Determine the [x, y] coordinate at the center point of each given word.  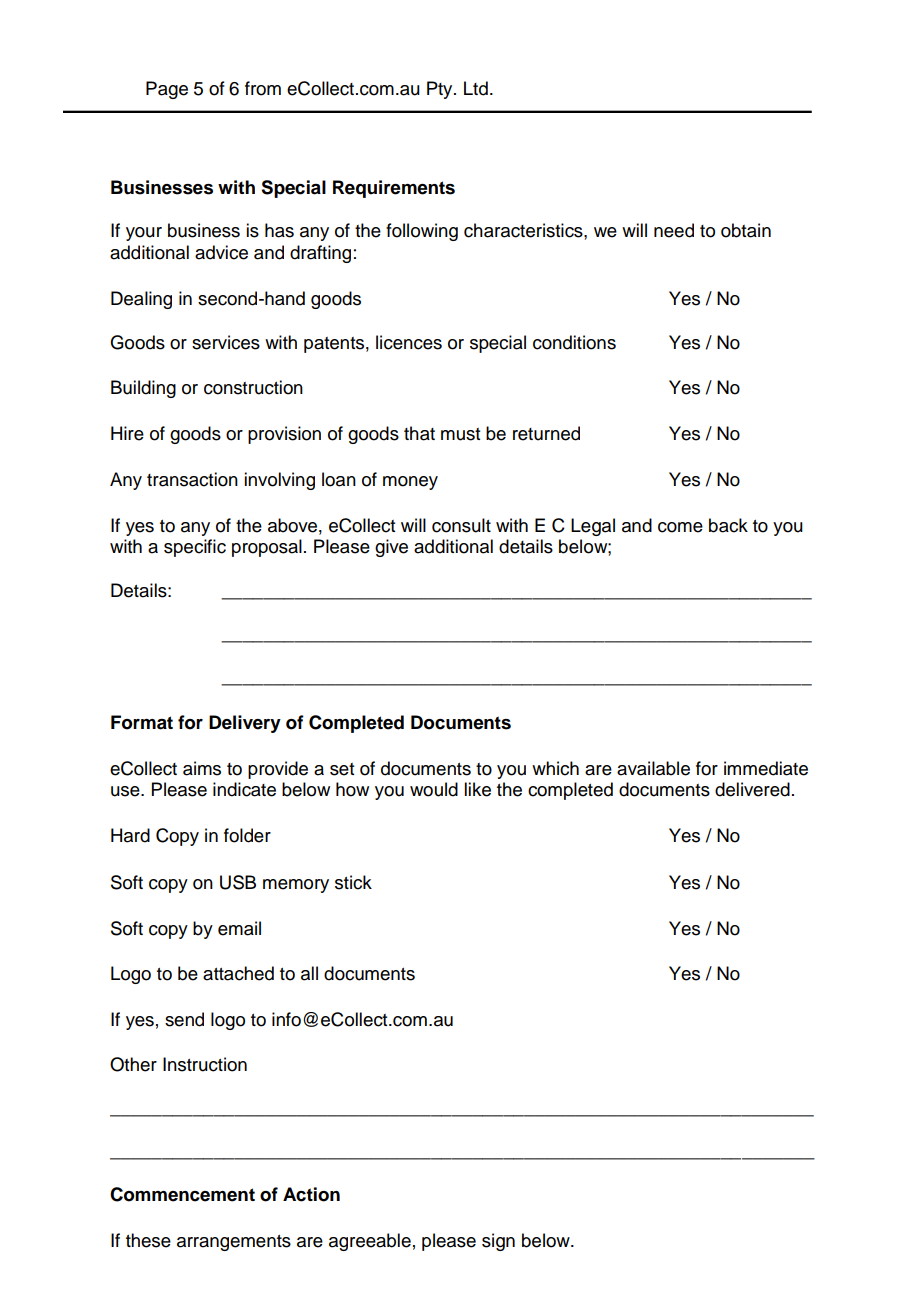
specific [195, 548]
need [674, 230]
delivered [752, 789]
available [653, 768]
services [226, 342]
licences [409, 342]
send [184, 1019]
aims [202, 768]
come [680, 527]
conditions [574, 342]
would [434, 789]
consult [461, 525]
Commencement [182, 1194]
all [309, 973]
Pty [441, 90]
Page [167, 90]
